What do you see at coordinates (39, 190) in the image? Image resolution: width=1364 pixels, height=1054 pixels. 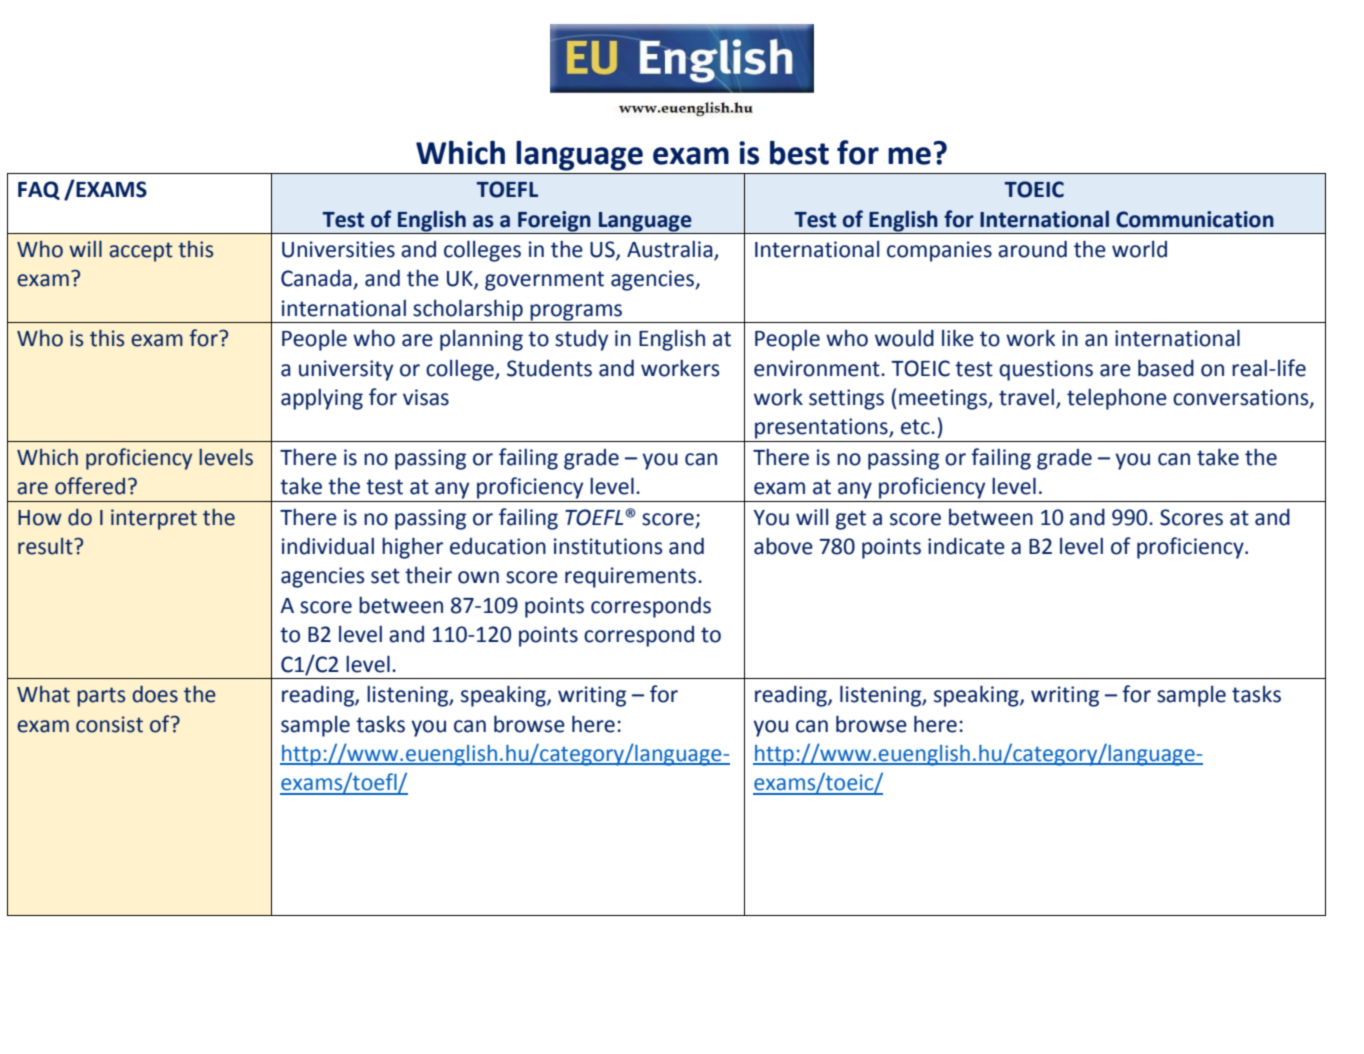 I see `FAQ` at bounding box center [39, 190].
